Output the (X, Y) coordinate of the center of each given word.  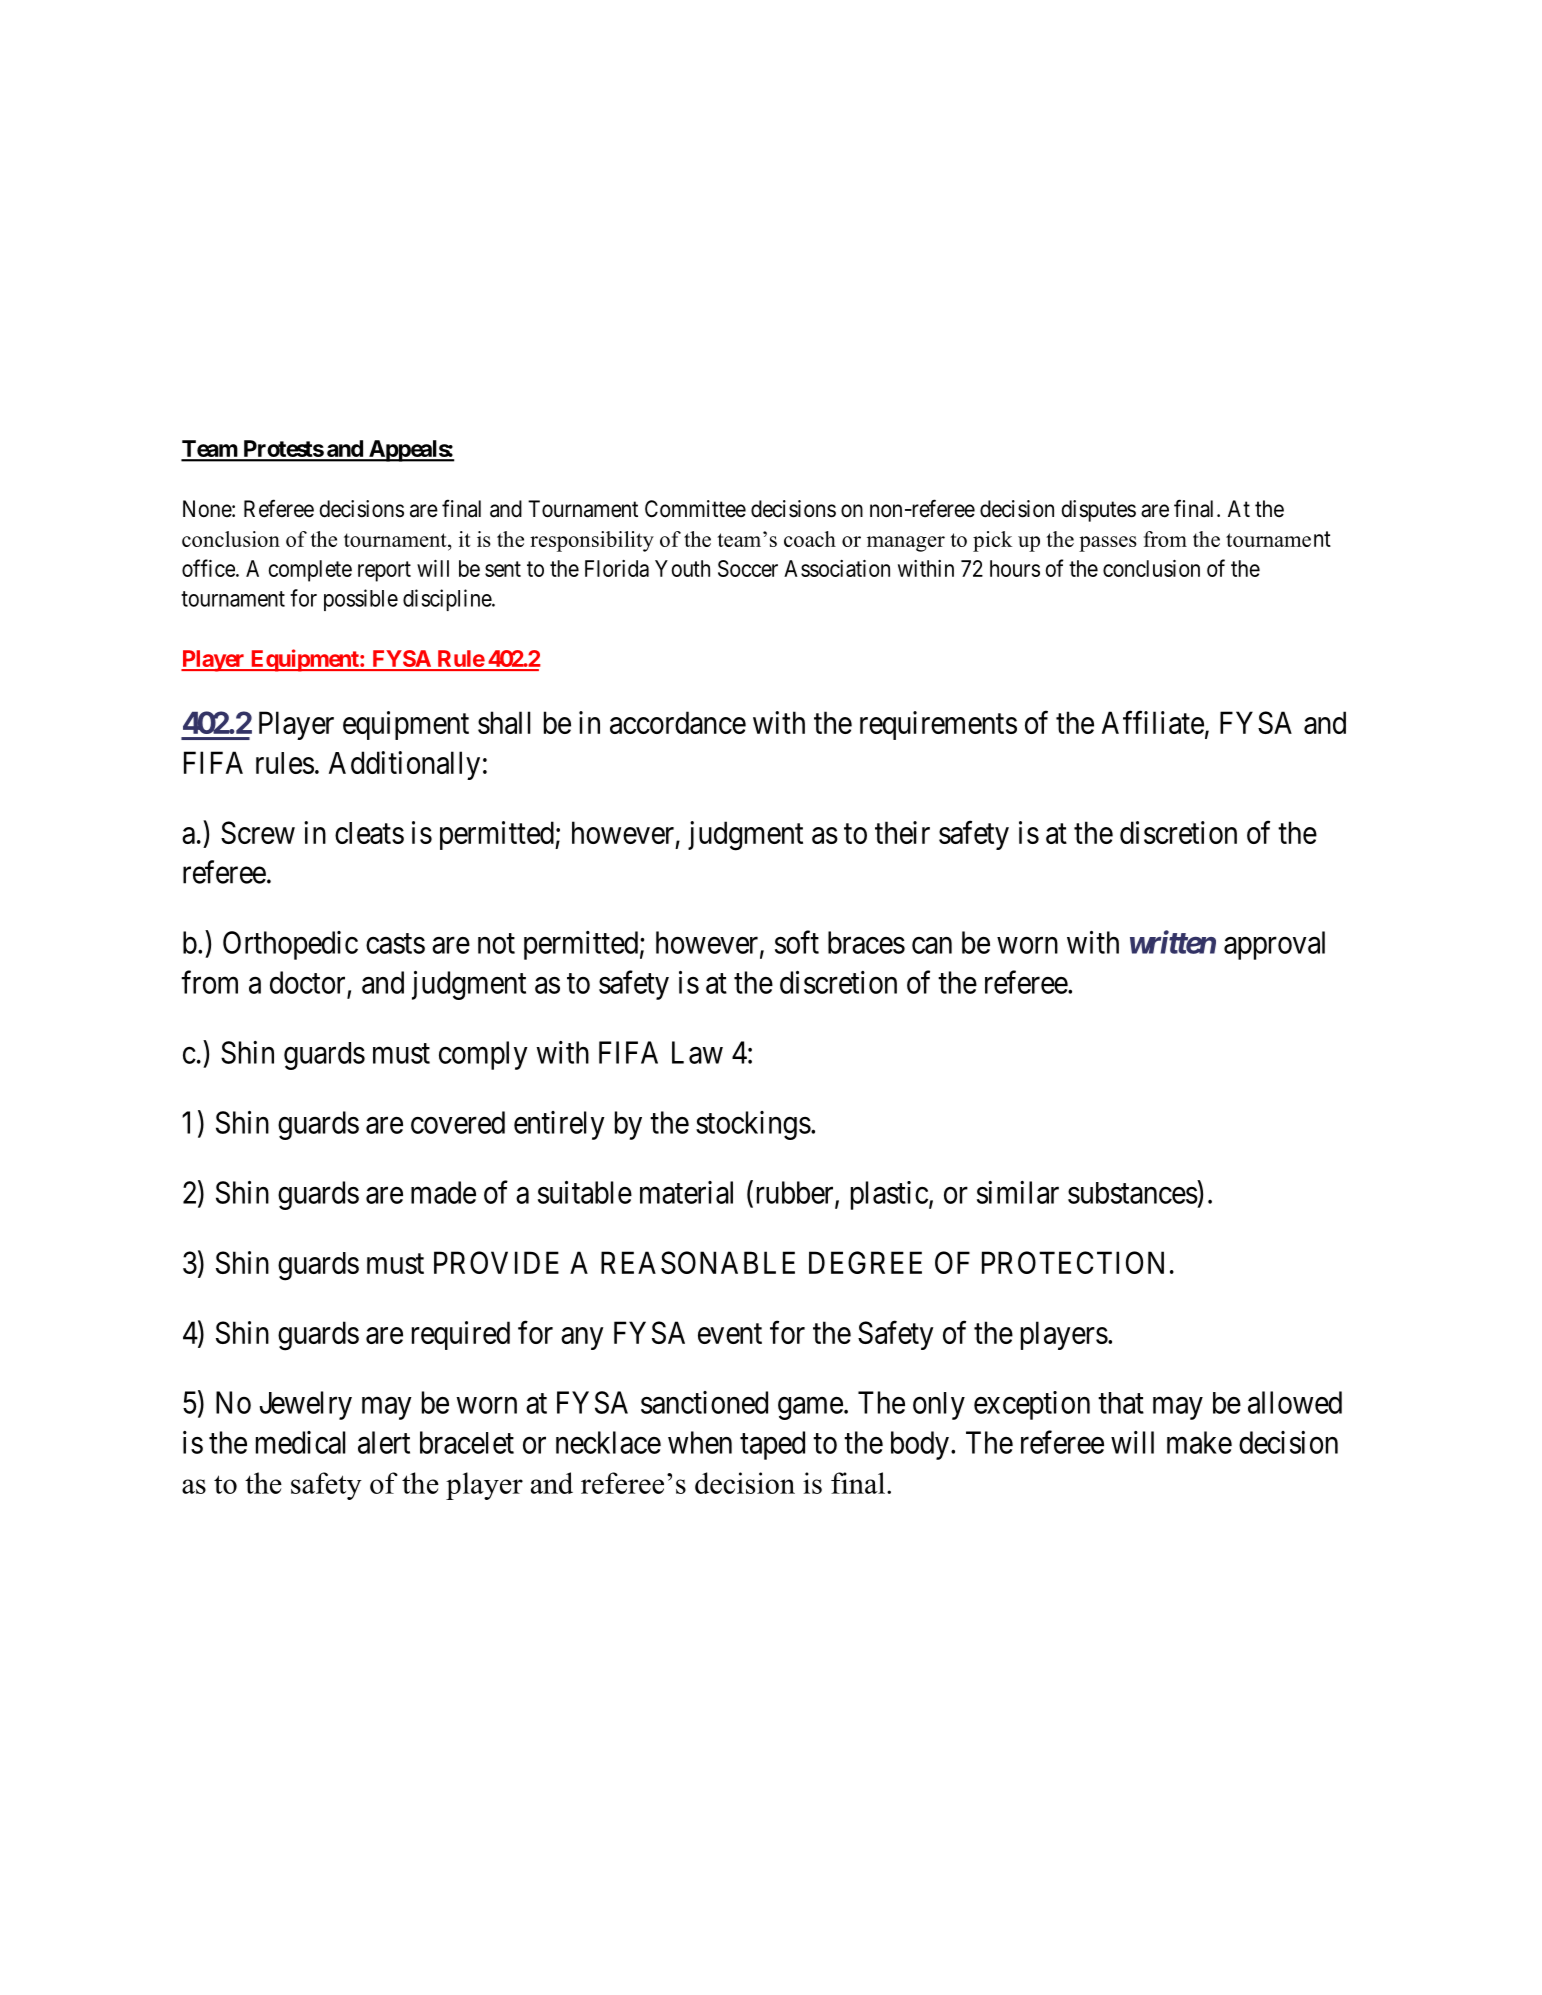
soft (797, 942)
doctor (307, 982)
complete (310, 571)
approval (1274, 945)
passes (1108, 544)
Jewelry (306, 1405)
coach (810, 539)
